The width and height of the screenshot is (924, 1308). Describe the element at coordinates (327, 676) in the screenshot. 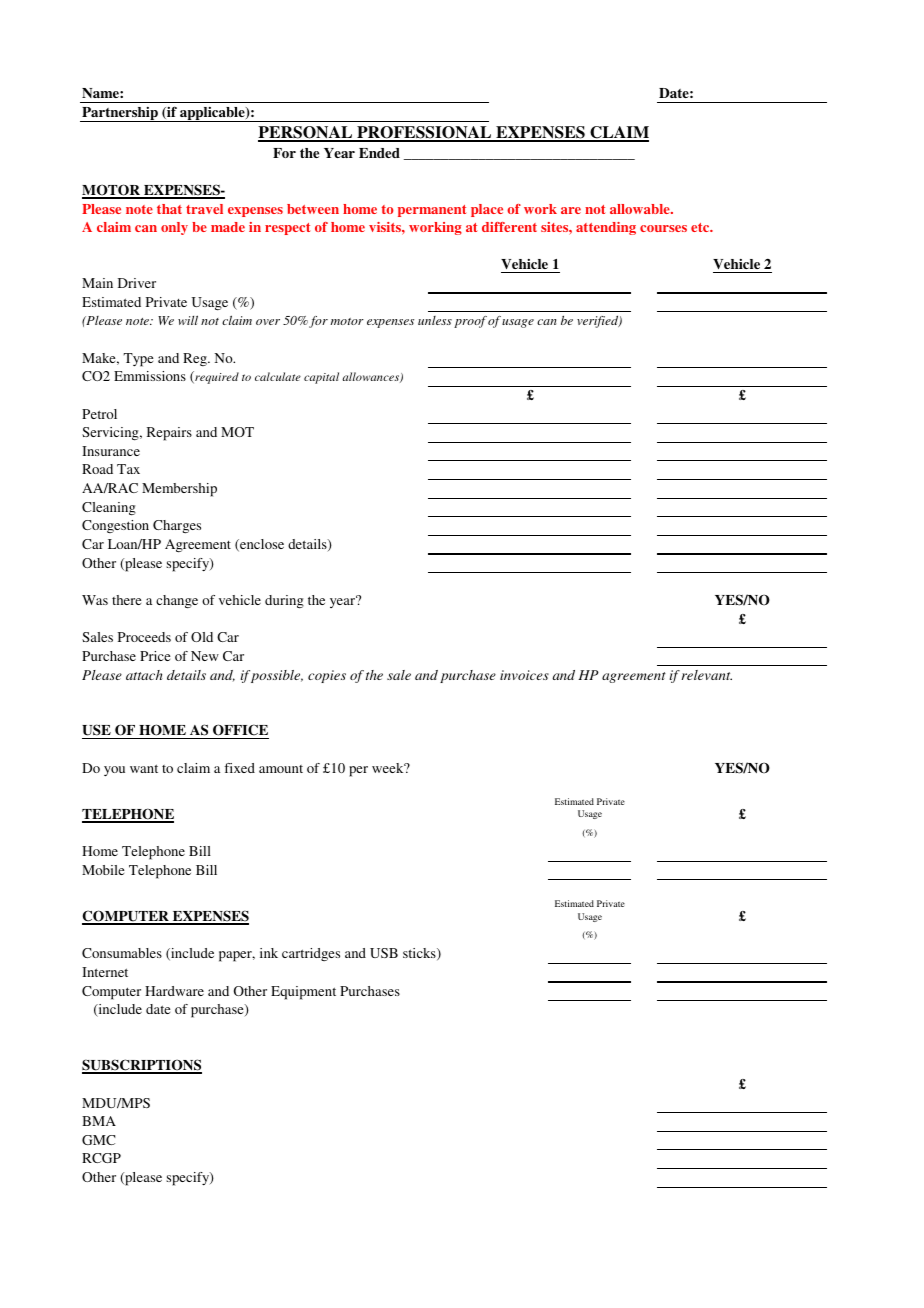

I see `copies` at that location.
